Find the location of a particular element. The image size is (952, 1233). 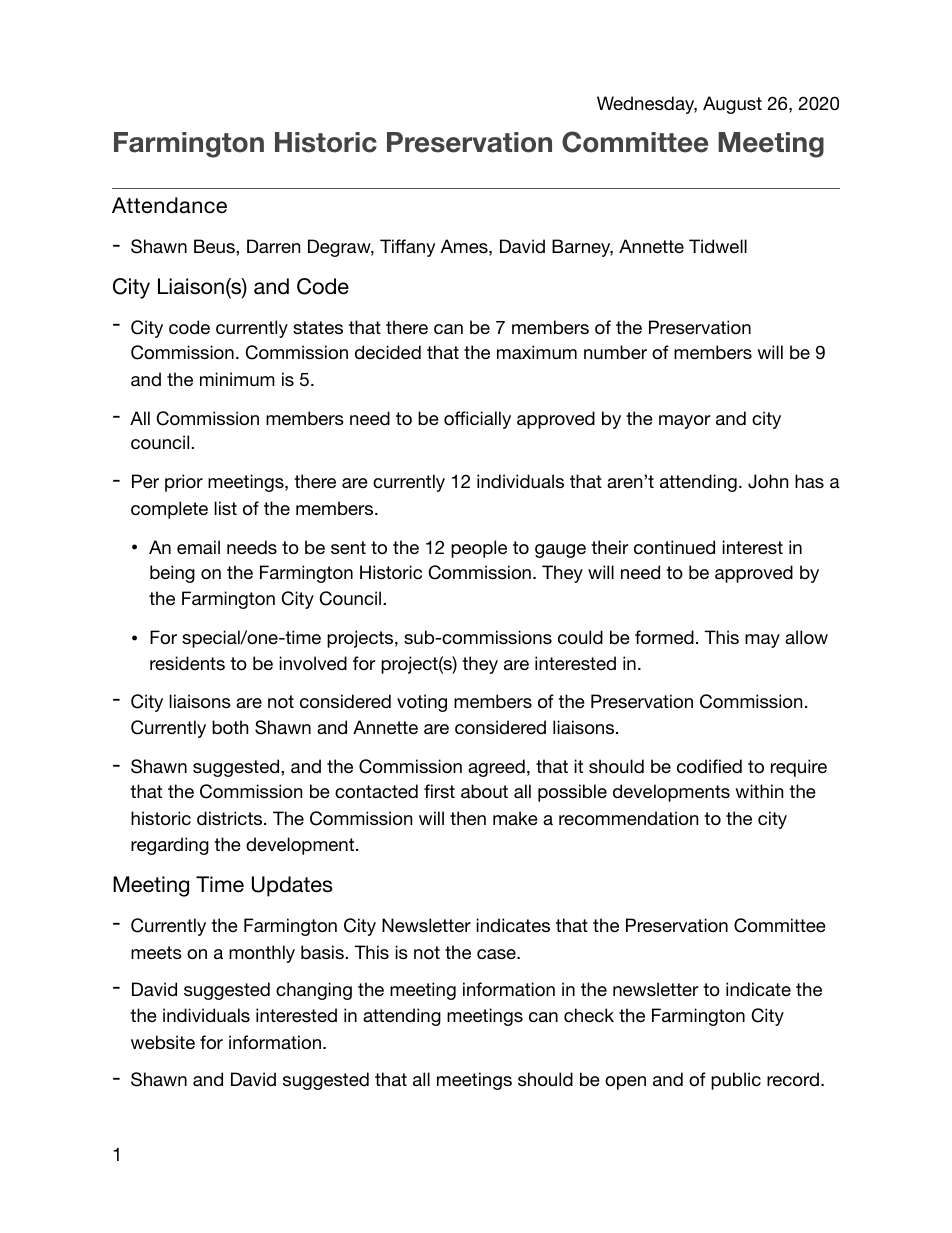

website is located at coordinates (163, 1042).
